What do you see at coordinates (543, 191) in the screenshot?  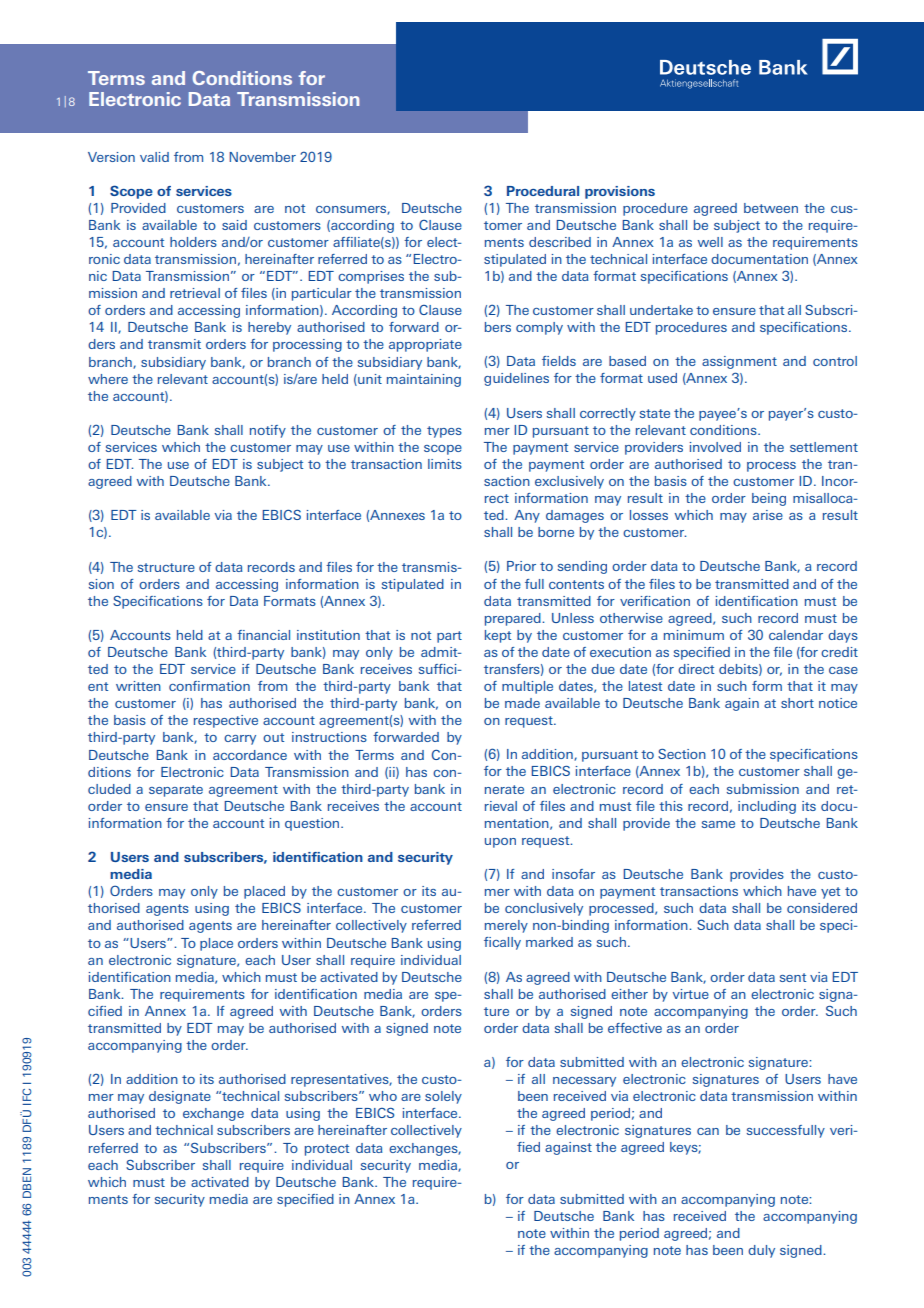 I see `Procedural` at bounding box center [543, 191].
